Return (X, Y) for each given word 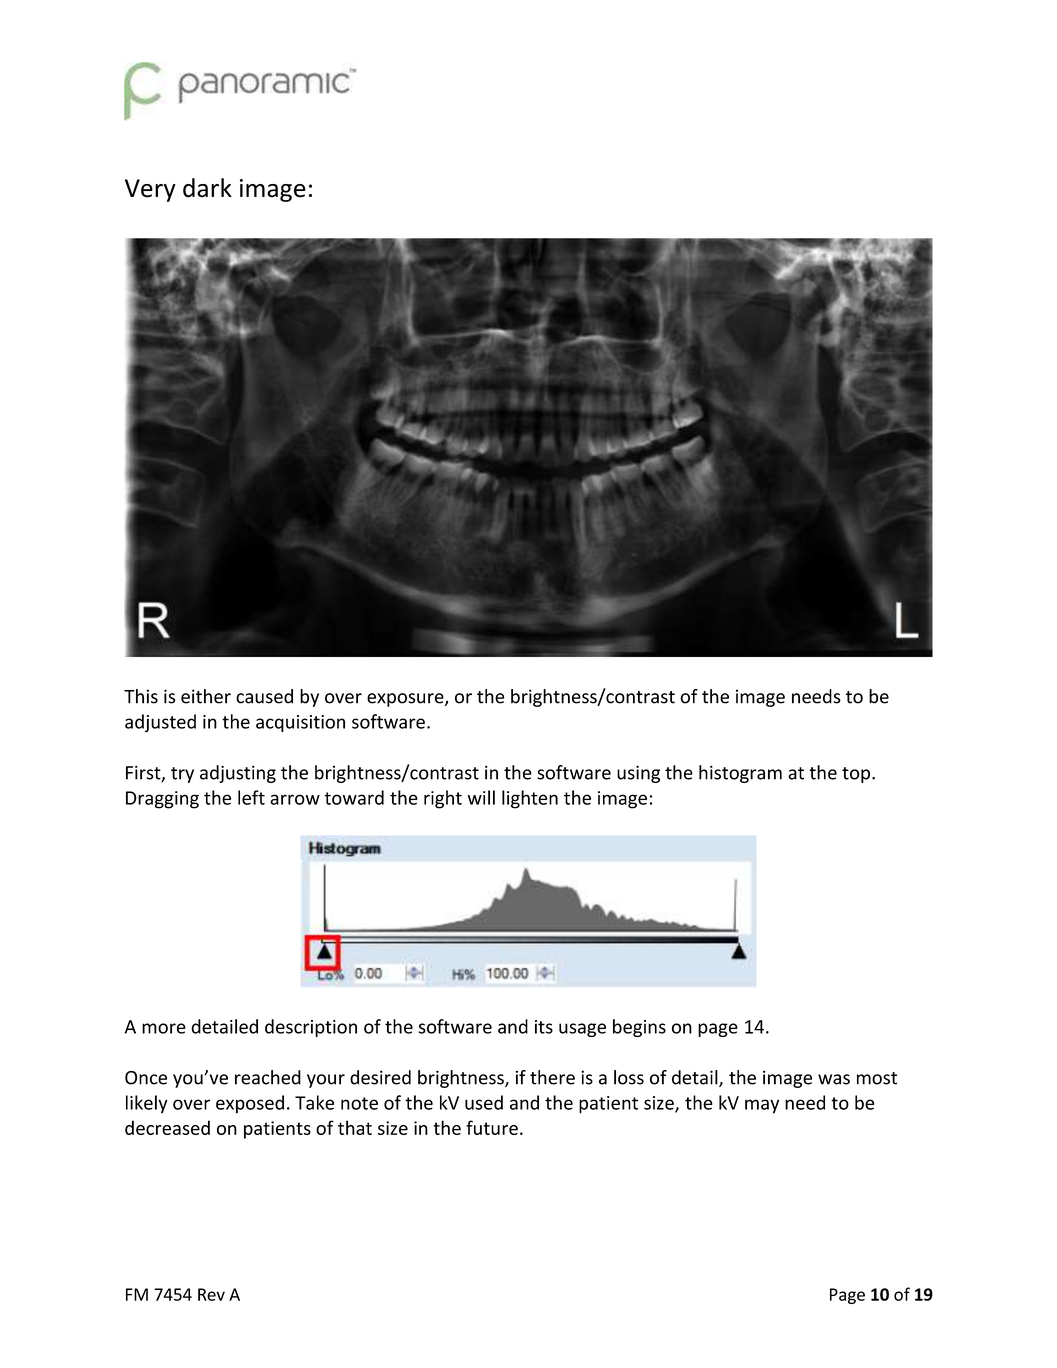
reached (268, 1077)
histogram (740, 774)
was (834, 1079)
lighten (530, 799)
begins (639, 1028)
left (251, 797)
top (856, 775)
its (544, 1027)
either (206, 696)
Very (150, 190)
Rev (211, 1294)
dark (207, 188)
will (481, 797)
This (141, 696)
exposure (406, 700)
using (638, 774)
